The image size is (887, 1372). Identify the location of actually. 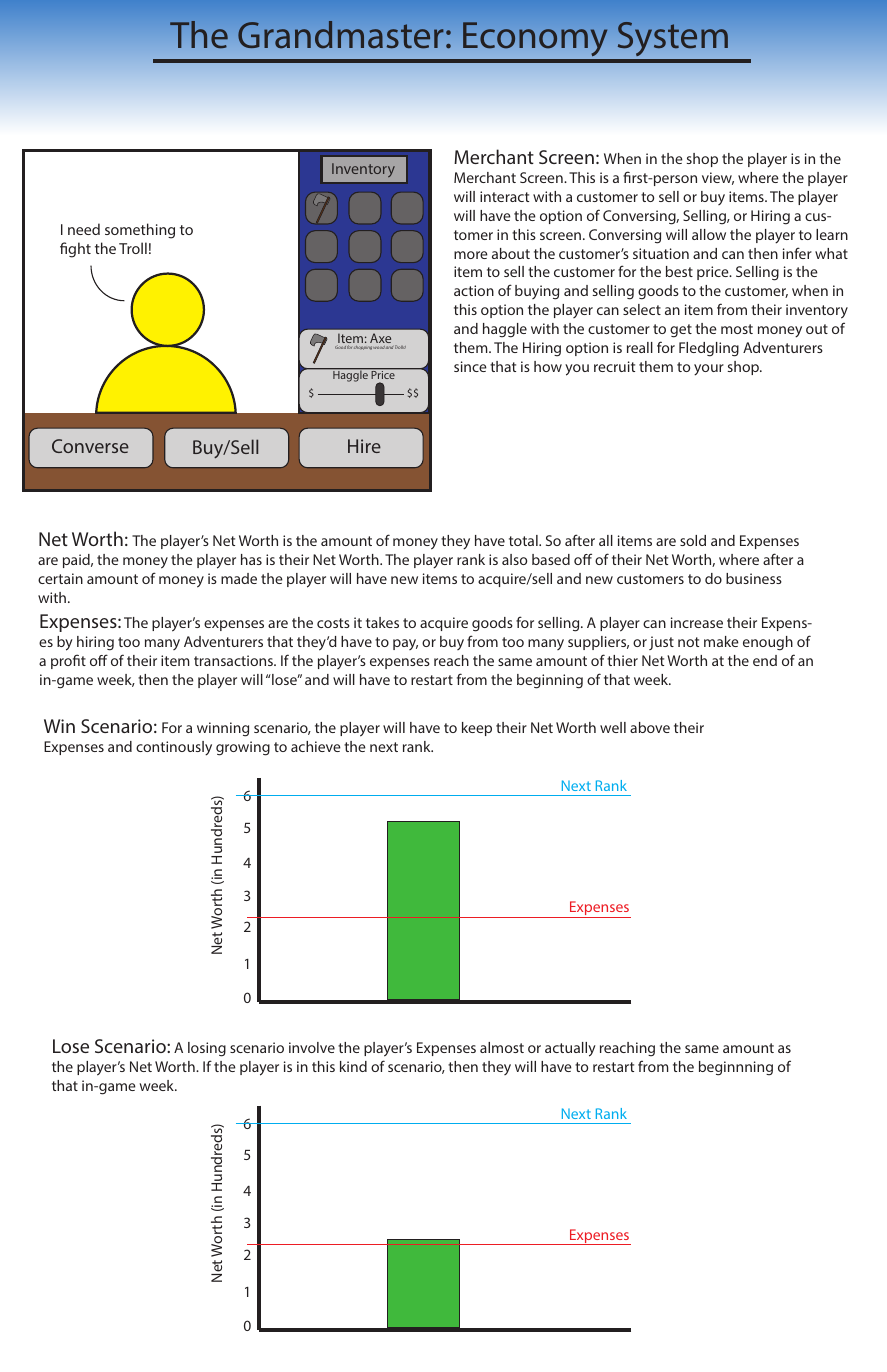
(570, 1049).
